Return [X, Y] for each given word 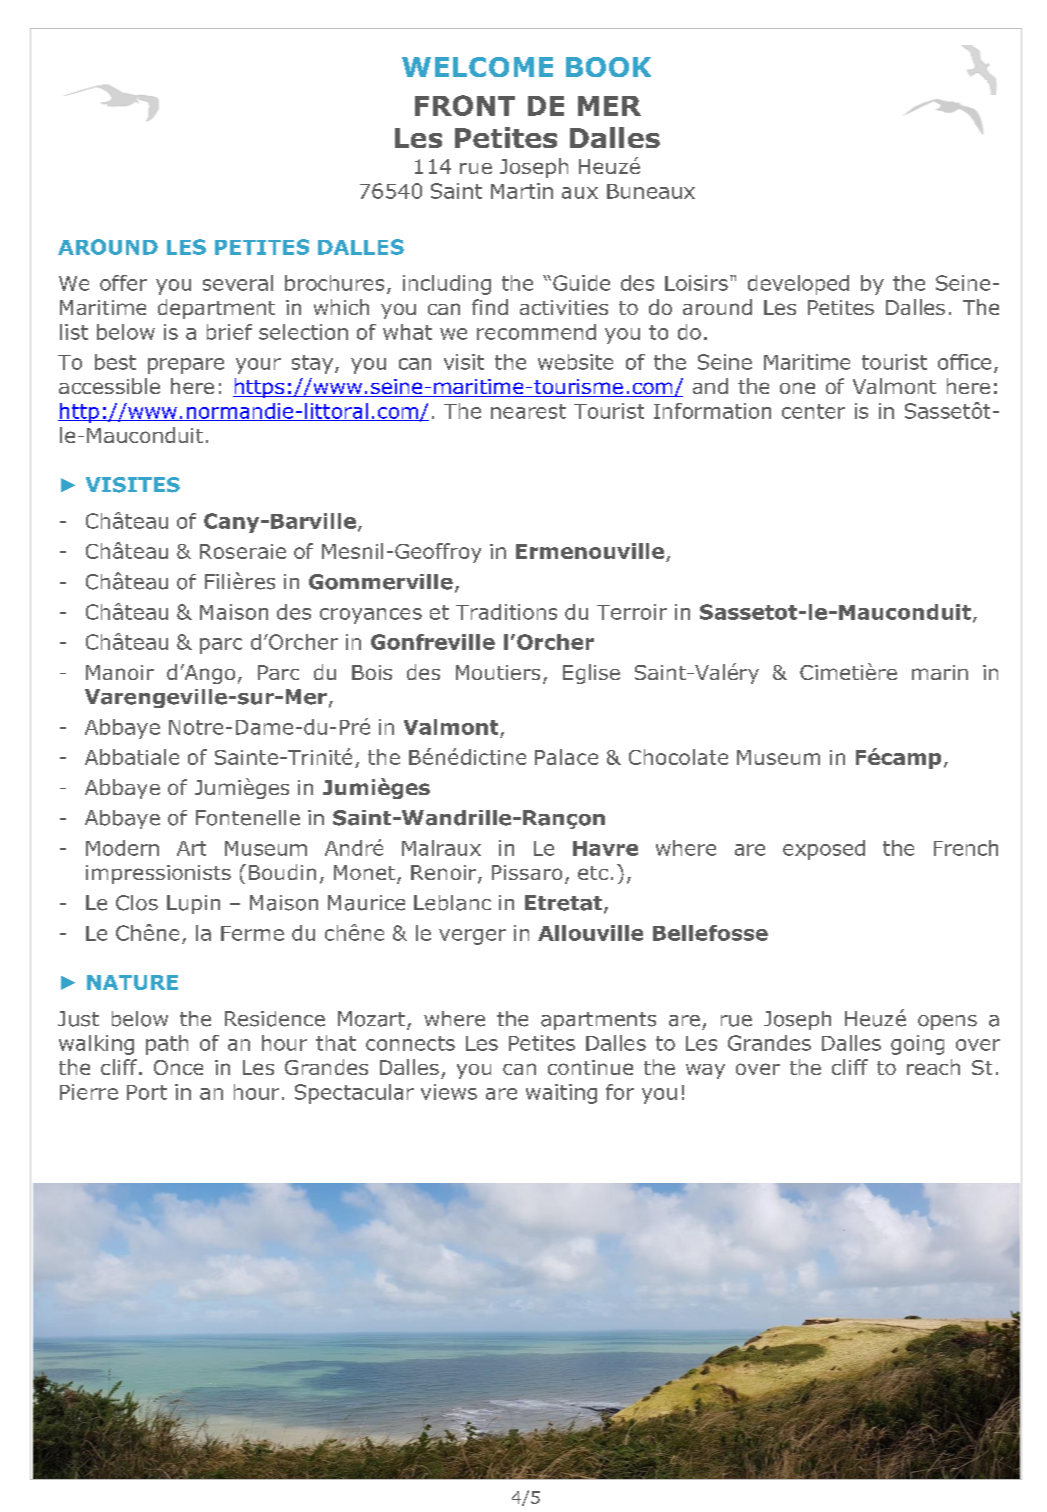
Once [178, 1067]
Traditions [506, 612]
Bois [372, 672]
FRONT [465, 105]
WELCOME [477, 67]
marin [940, 672]
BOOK [608, 67]
